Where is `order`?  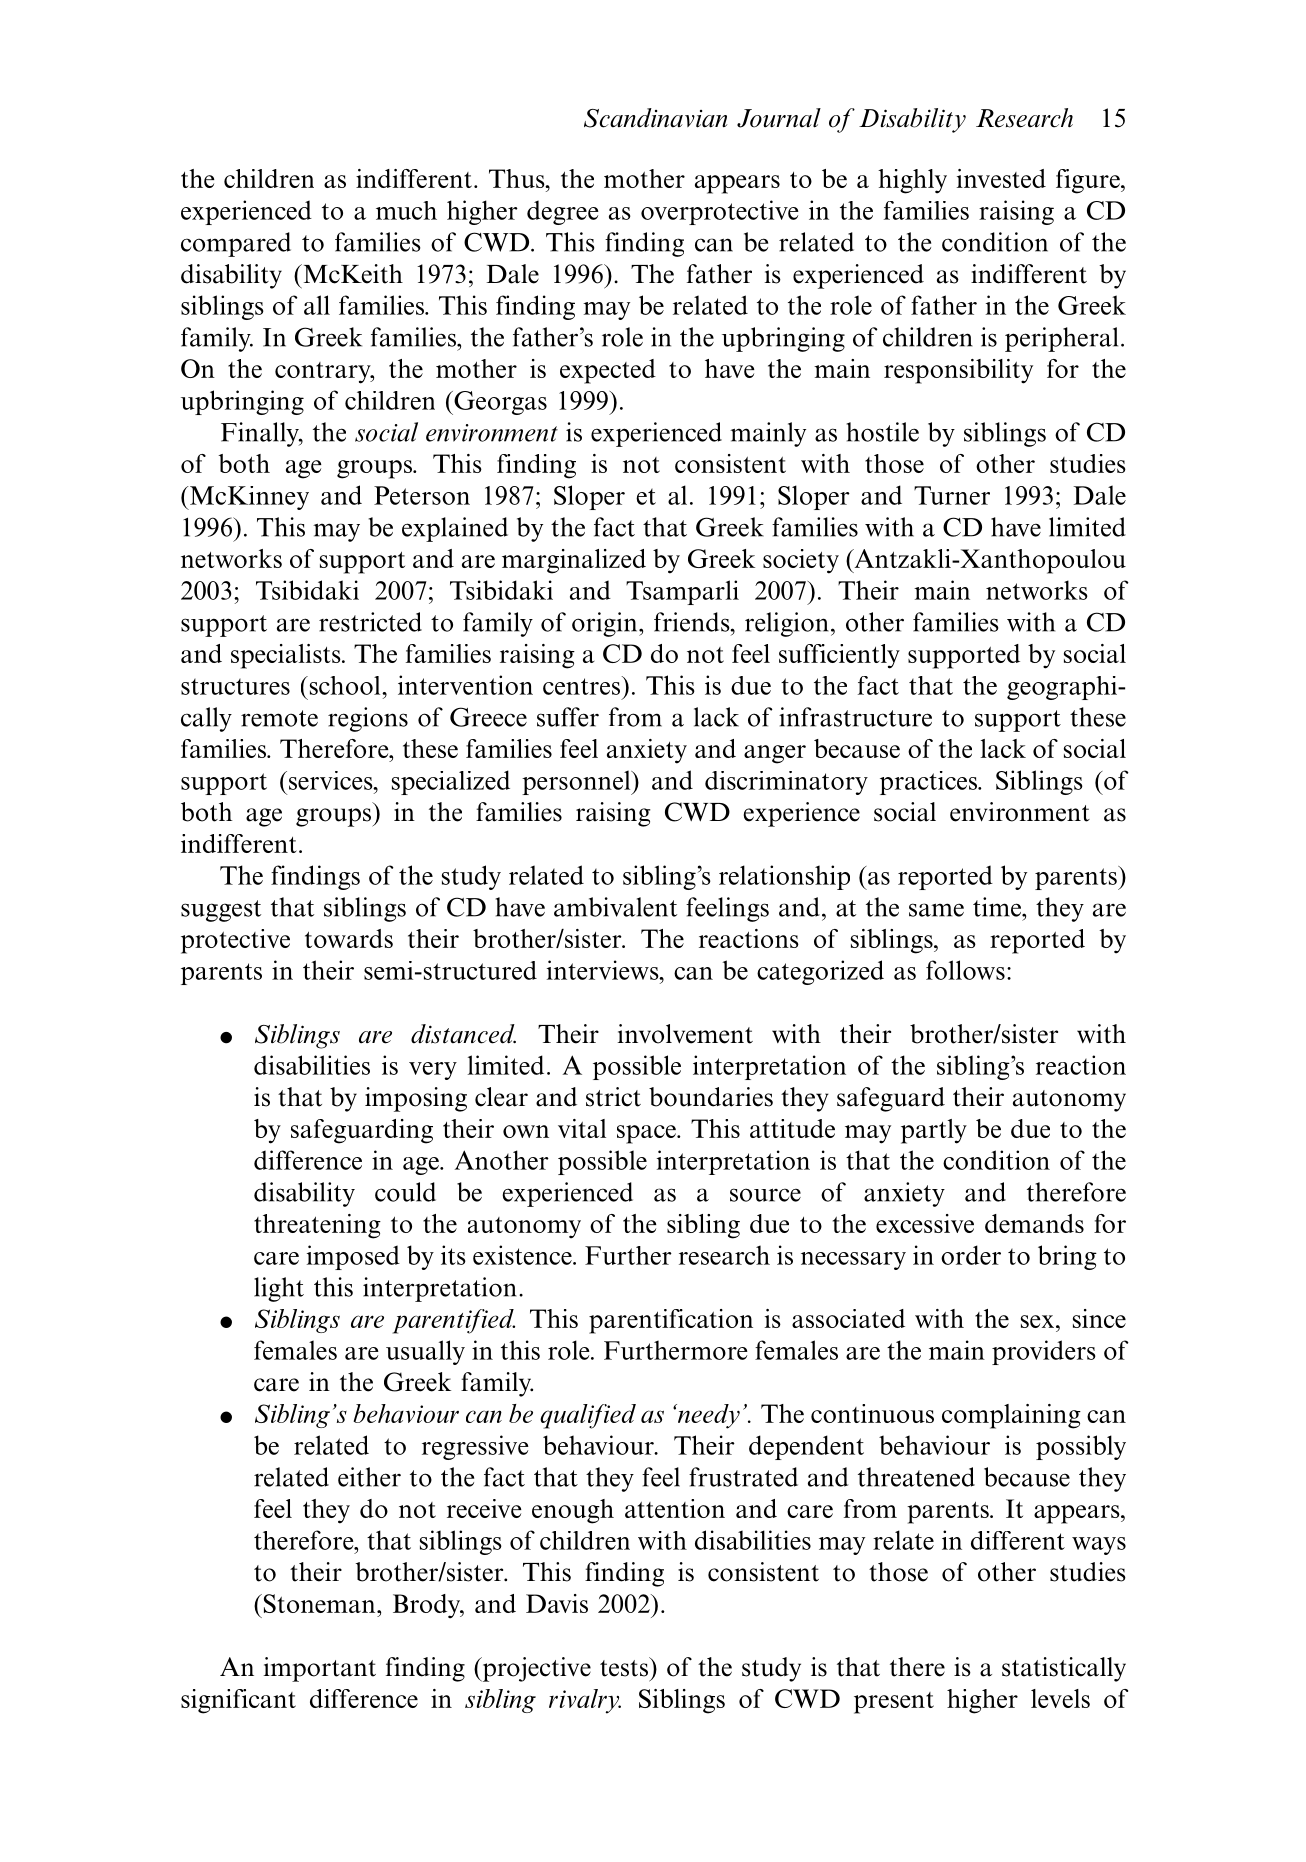 order is located at coordinates (971, 1255).
